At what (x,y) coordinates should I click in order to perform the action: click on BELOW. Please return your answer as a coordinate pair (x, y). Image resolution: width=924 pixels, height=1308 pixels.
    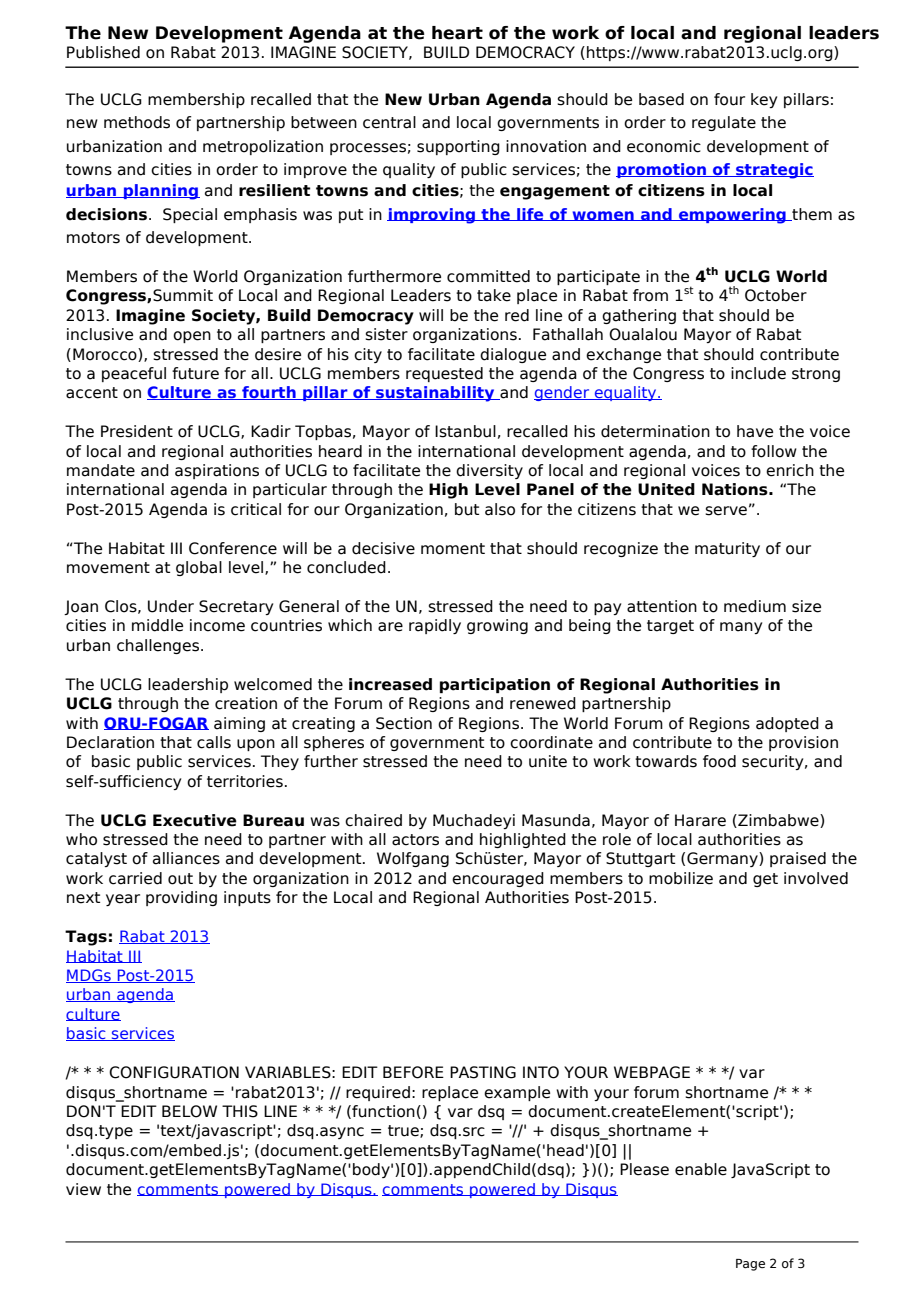
    Looking at the image, I should click on (189, 1111).
